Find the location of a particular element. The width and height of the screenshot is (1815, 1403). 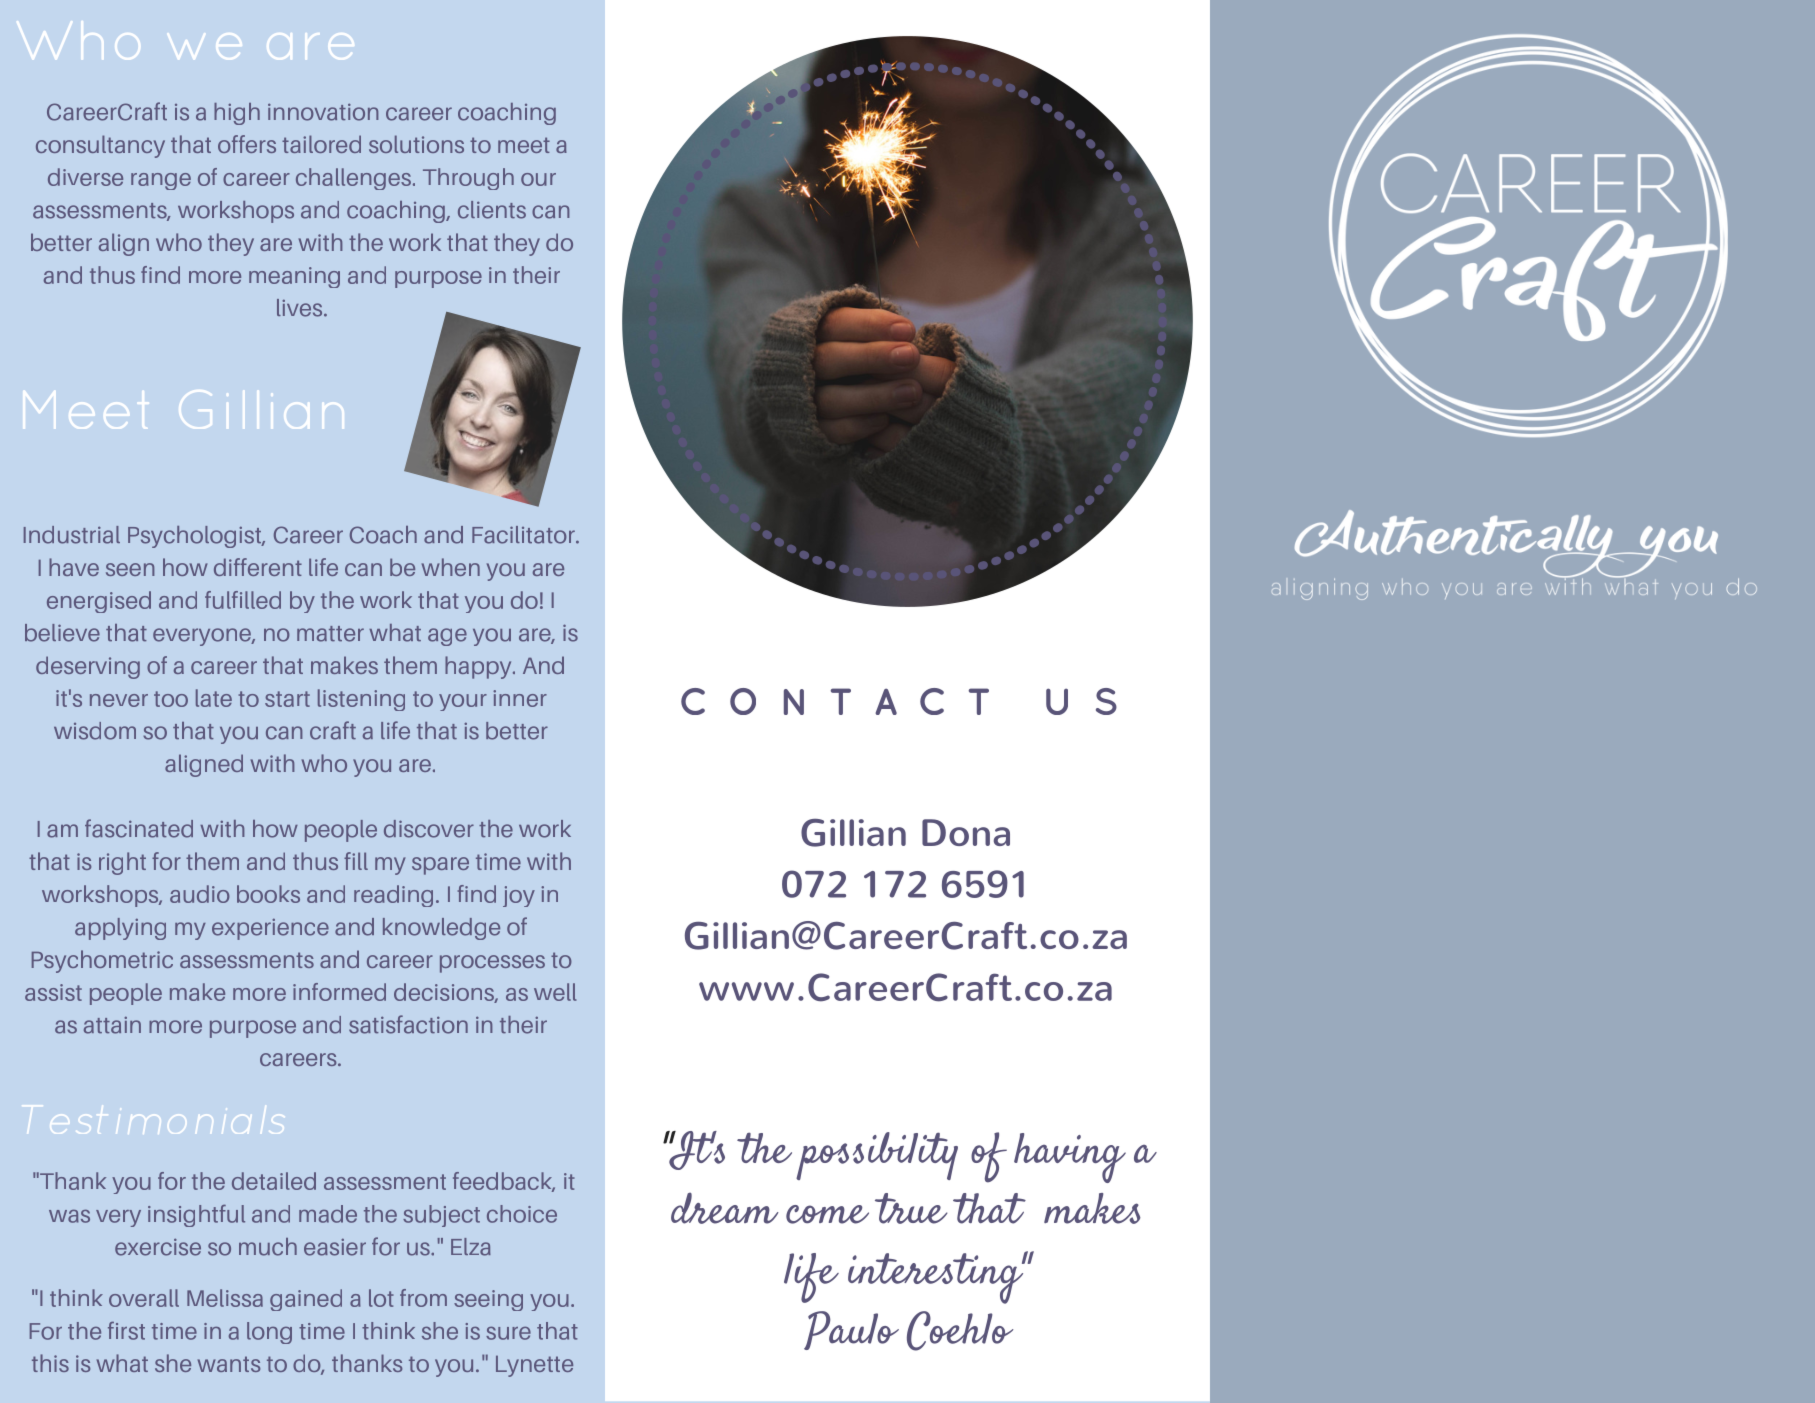

Dona is located at coordinates (966, 832).
